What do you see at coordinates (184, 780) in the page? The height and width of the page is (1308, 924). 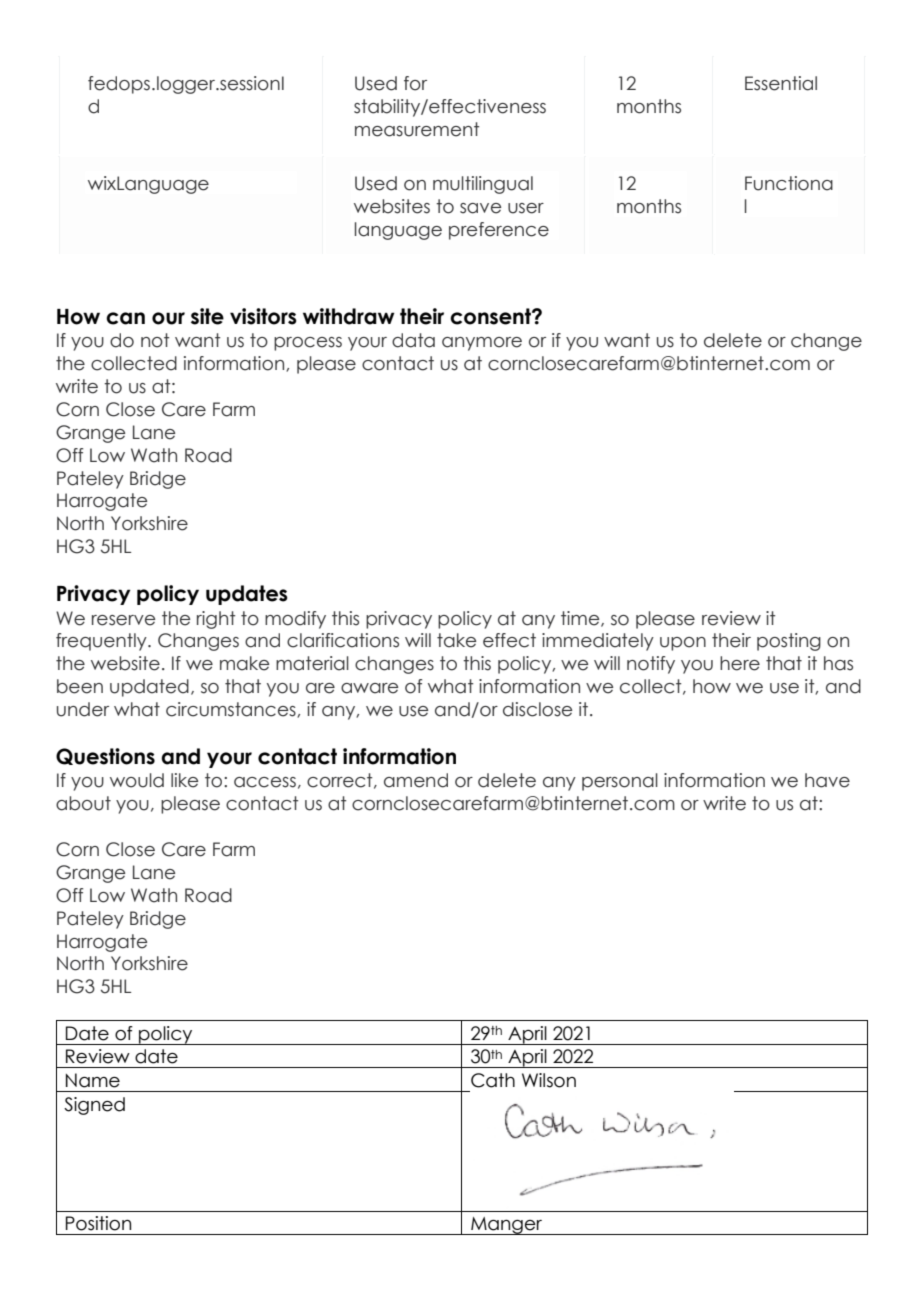 I see `like` at bounding box center [184, 780].
